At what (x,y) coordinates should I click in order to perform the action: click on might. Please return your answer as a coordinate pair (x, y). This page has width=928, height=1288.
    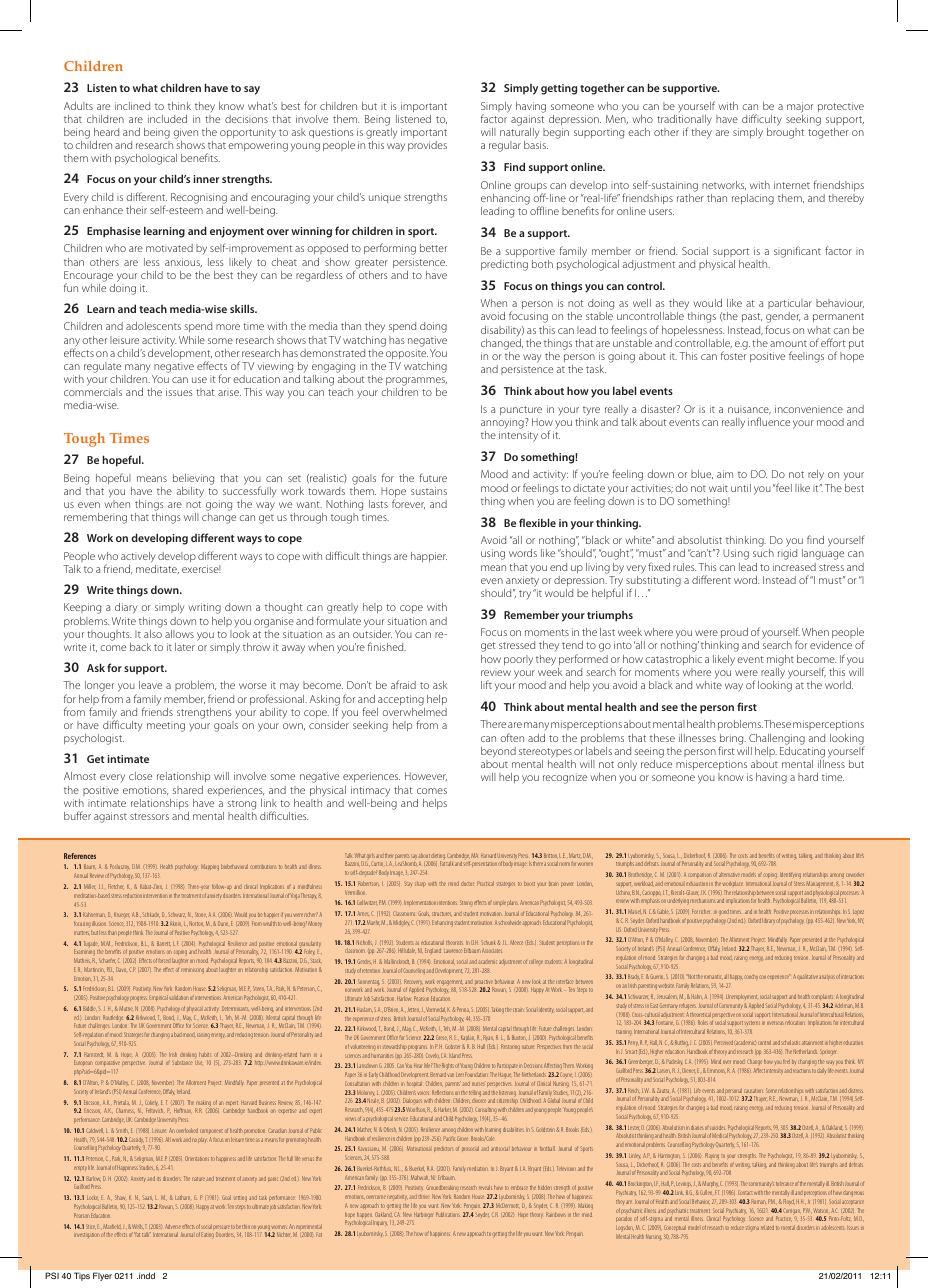
    Looking at the image, I should click on (780, 660).
